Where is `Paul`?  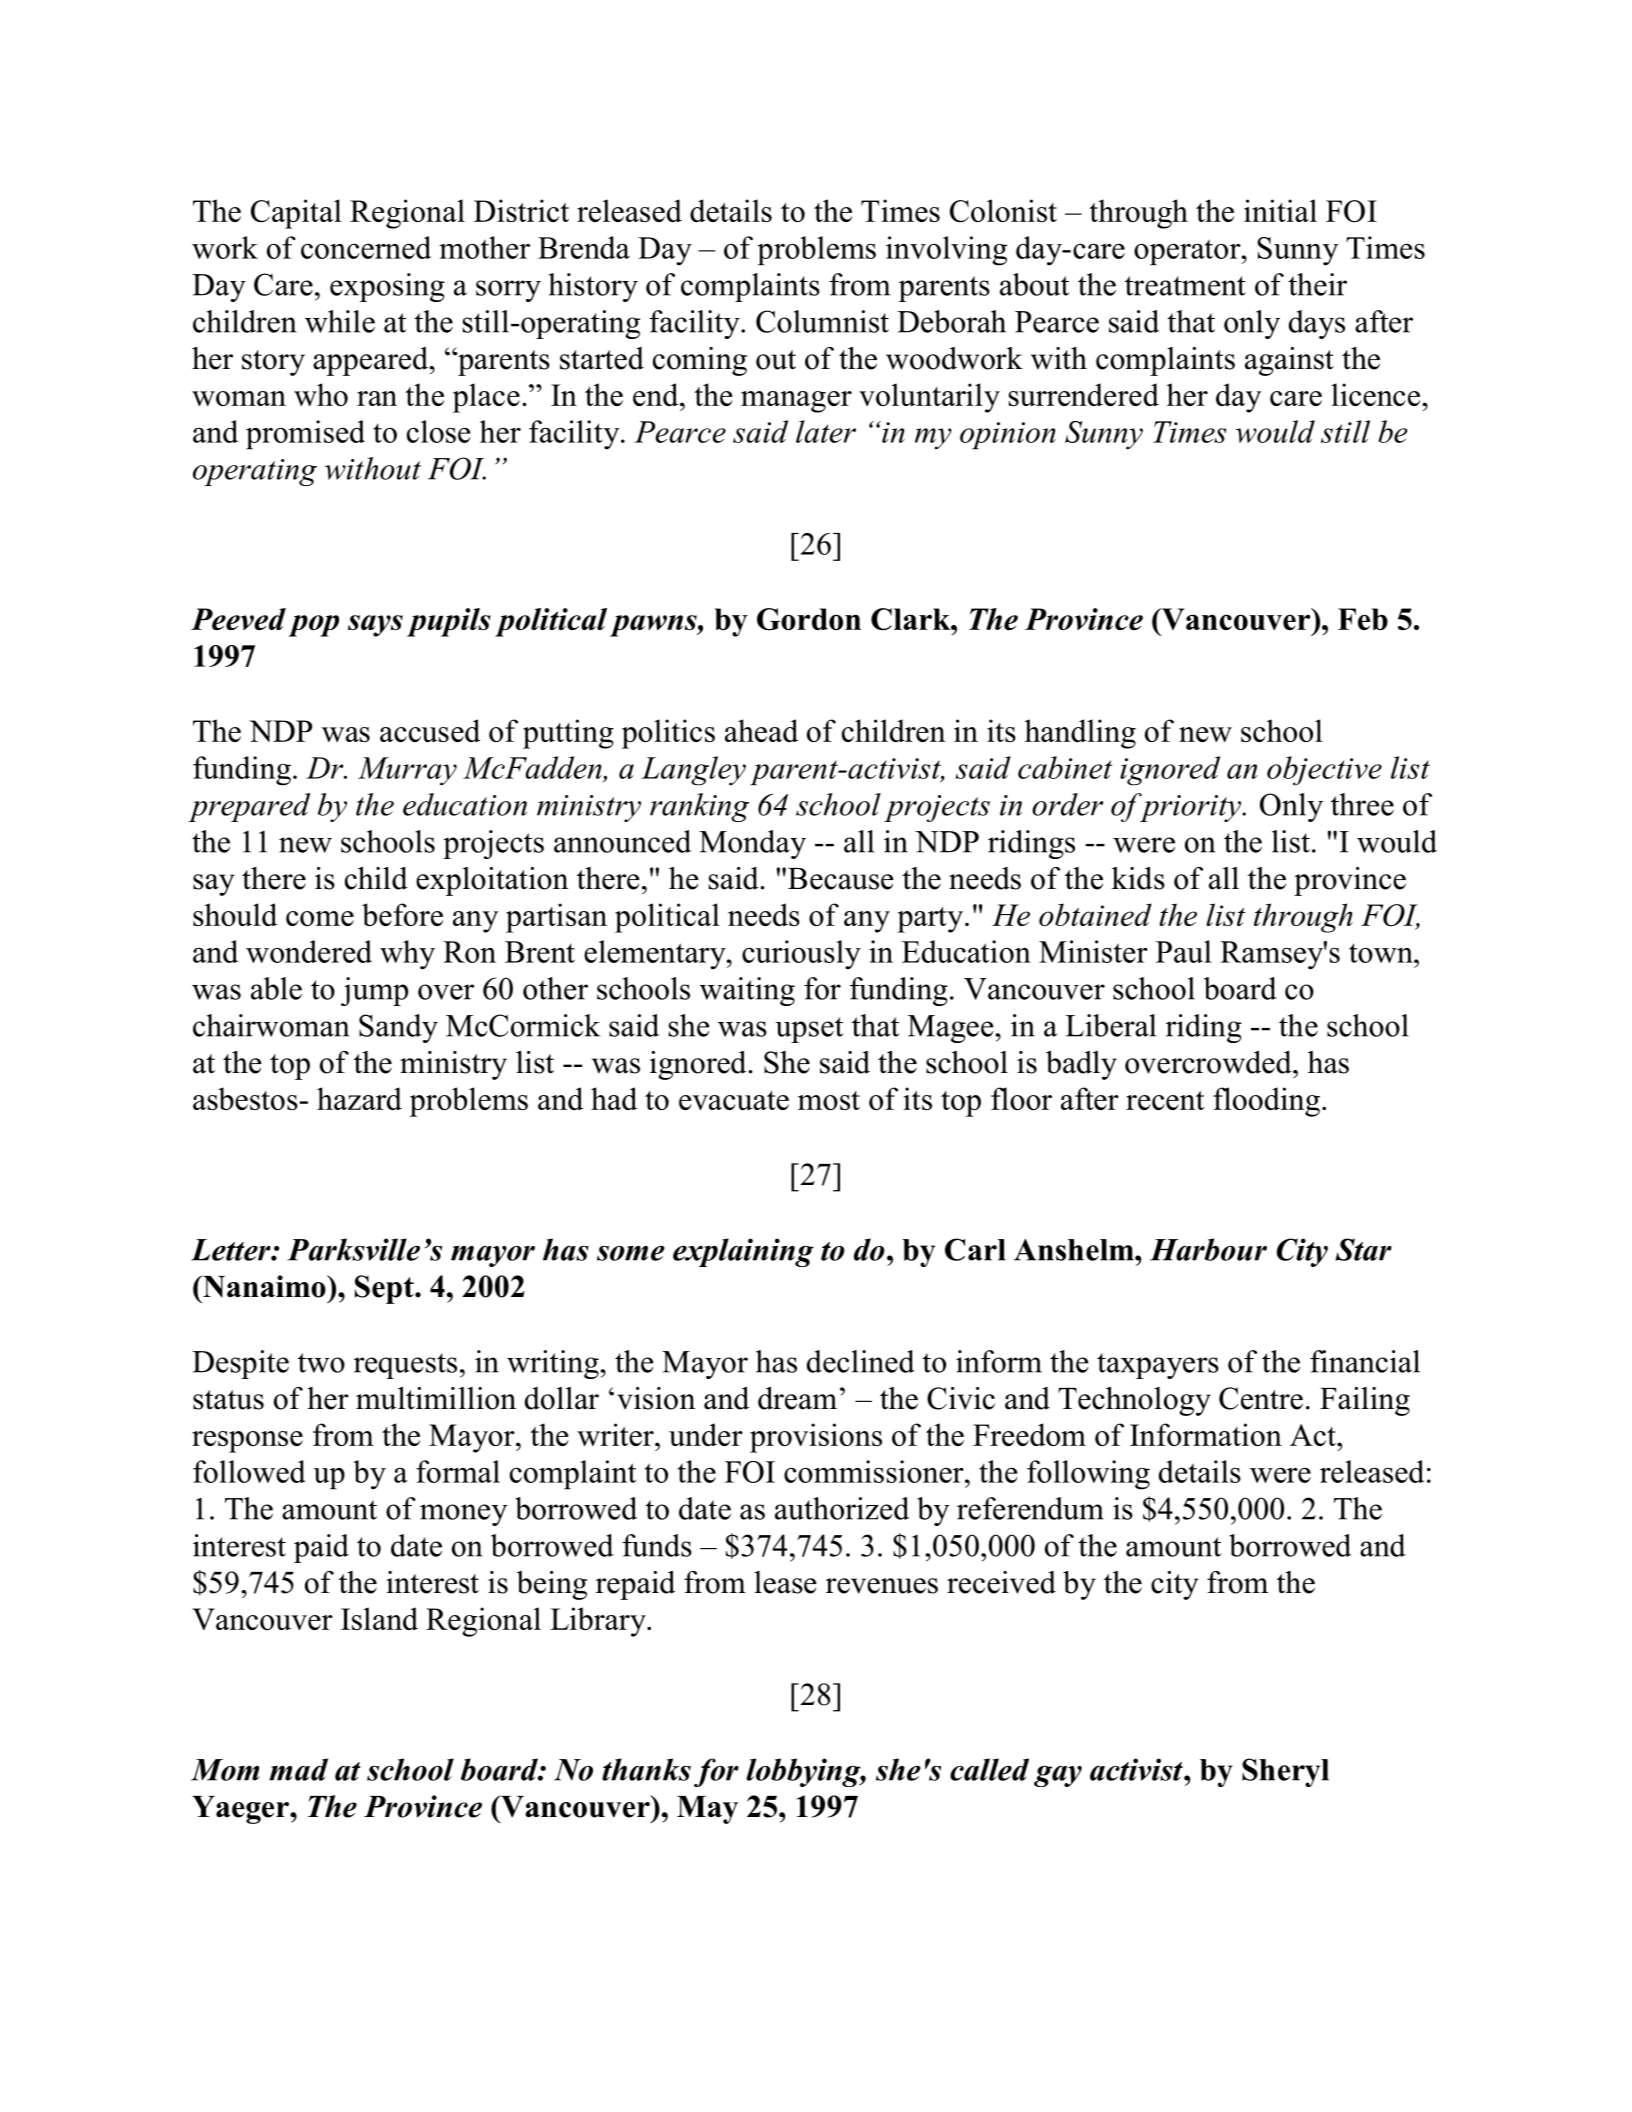 Paul is located at coordinates (1184, 951).
